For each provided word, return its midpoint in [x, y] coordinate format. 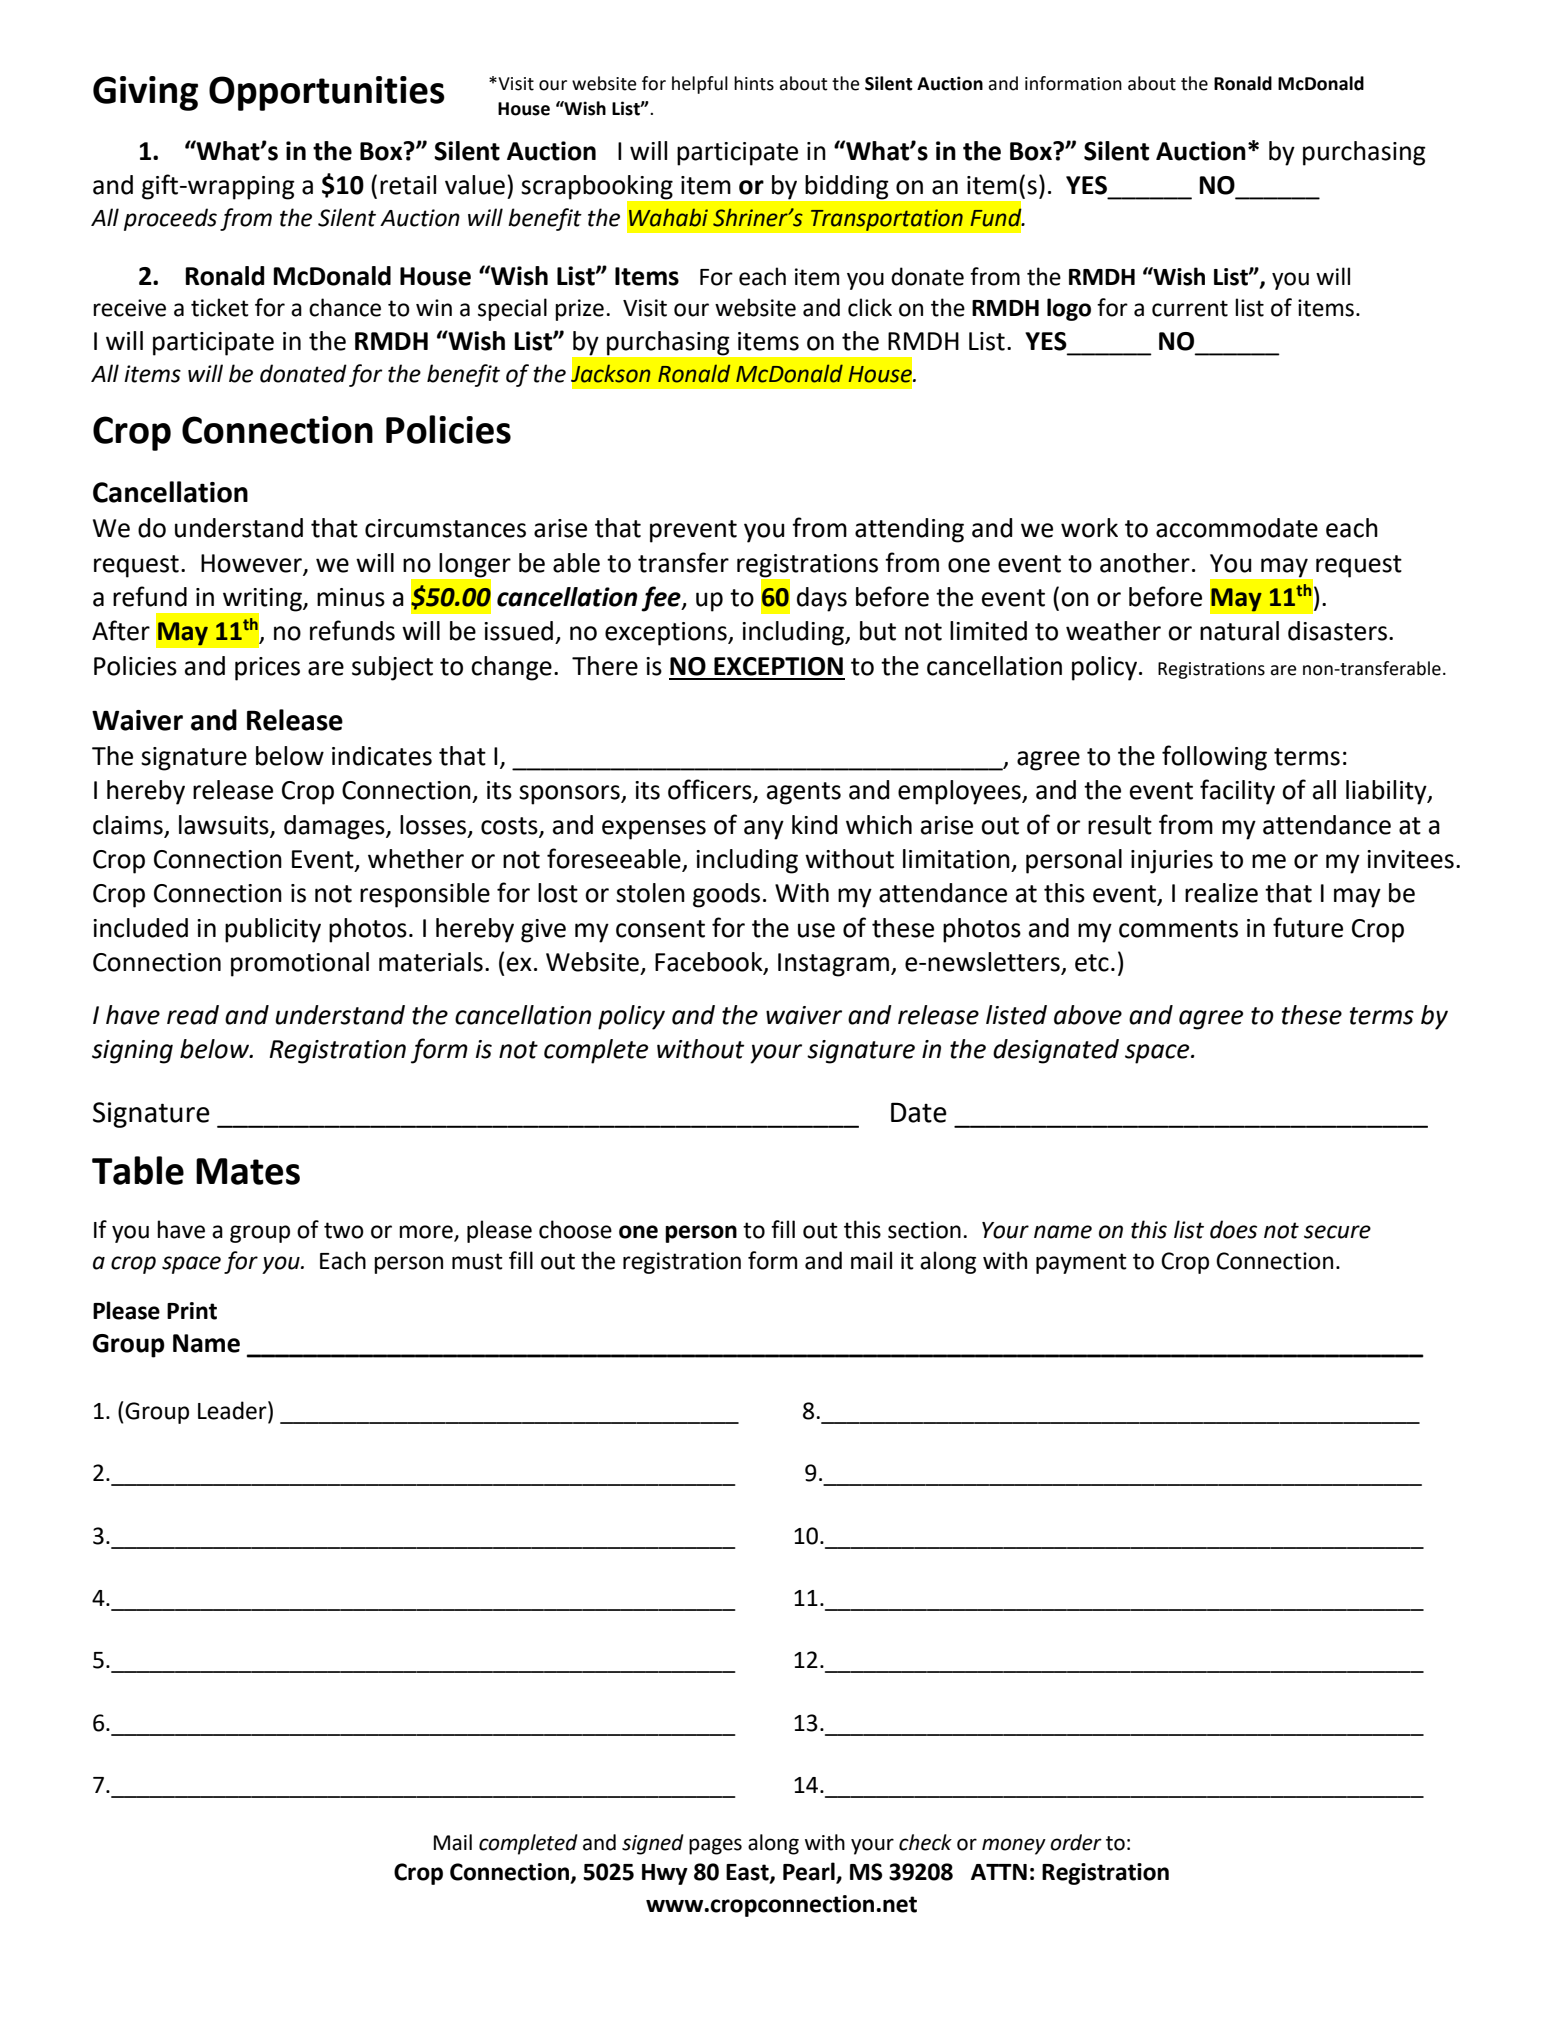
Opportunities [327, 93]
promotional [300, 964]
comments [1178, 929]
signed [653, 1844]
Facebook [710, 963]
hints [754, 83]
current [1190, 308]
